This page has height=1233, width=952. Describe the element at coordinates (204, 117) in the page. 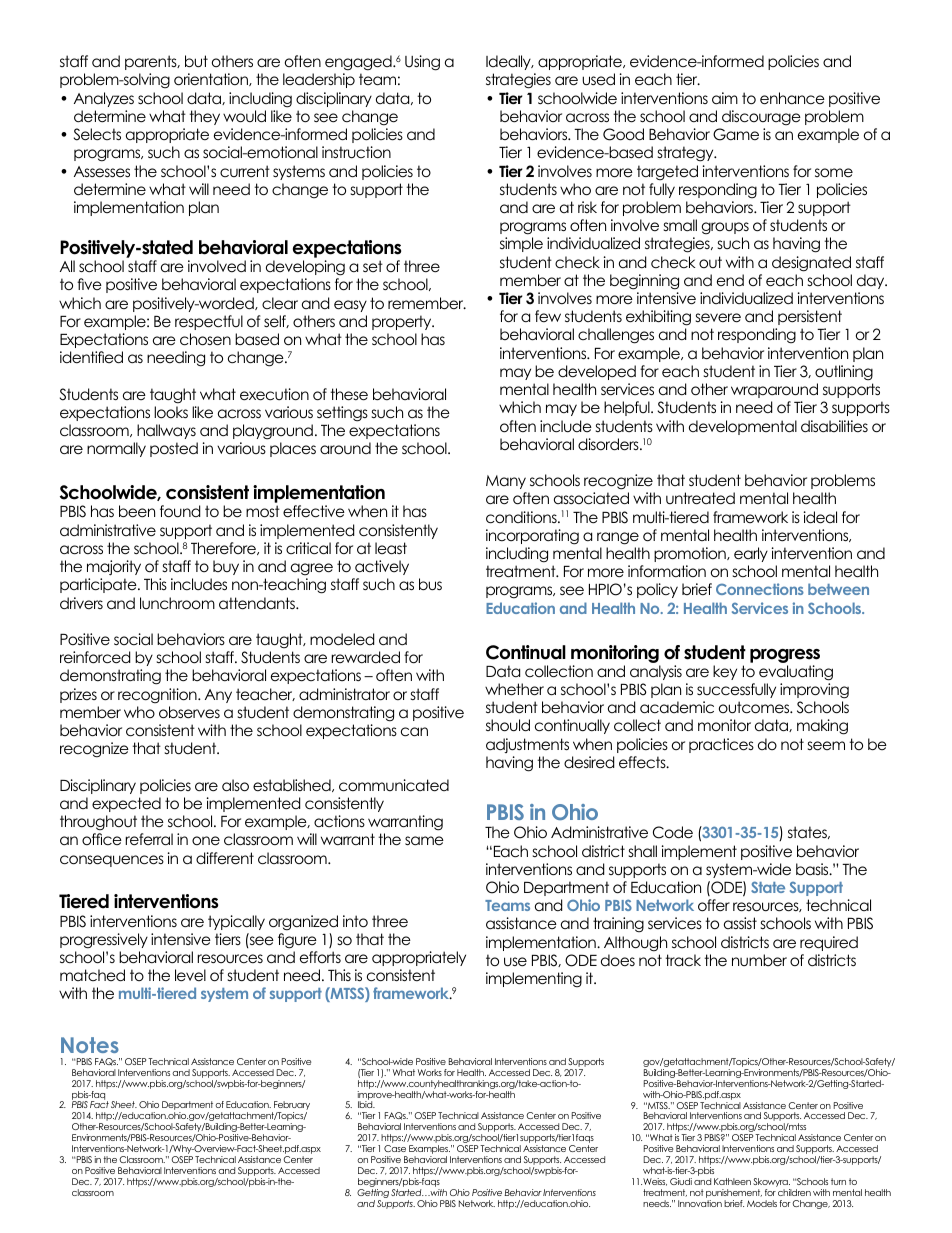

I see `they` at that location.
